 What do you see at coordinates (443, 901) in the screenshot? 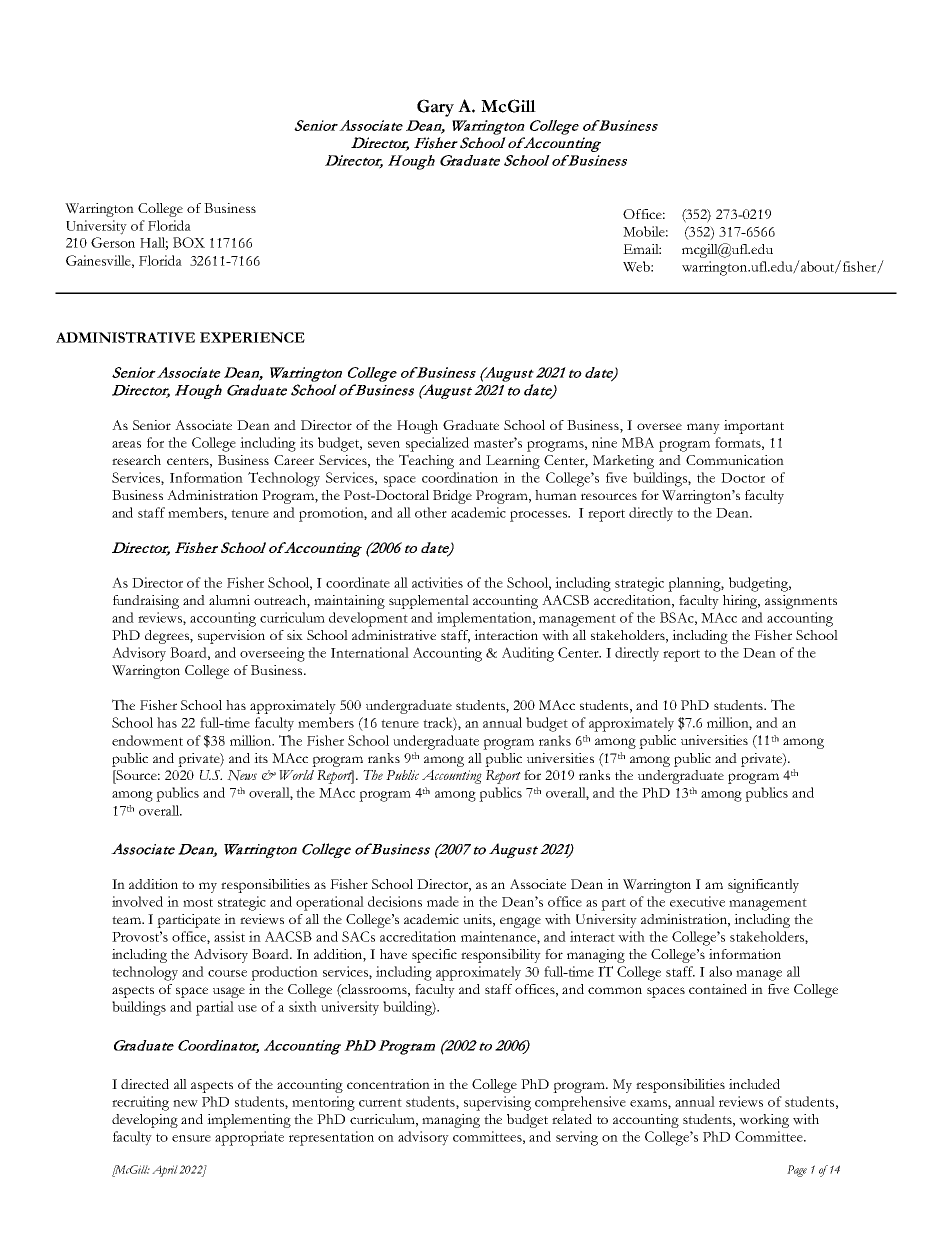
I see `made` at bounding box center [443, 901].
